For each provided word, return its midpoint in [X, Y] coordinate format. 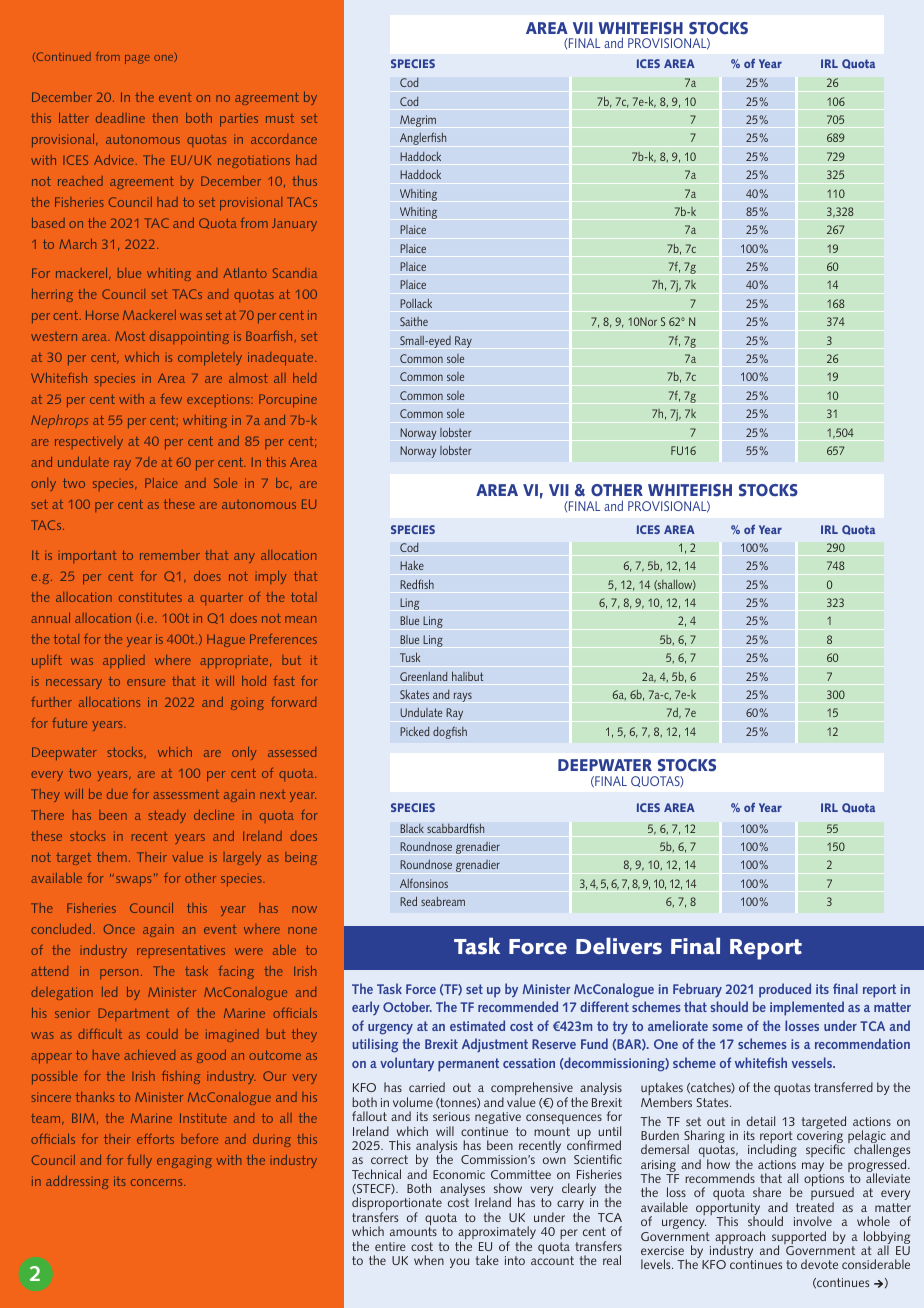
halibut [467, 676]
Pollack [416, 303]
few [171, 399]
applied [124, 661]
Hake [412, 565]
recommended [518, 1006]
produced [785, 990]
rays [463, 697]
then [165, 118]
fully [139, 1161]
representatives [181, 951]
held [304, 378]
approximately [497, 1234]
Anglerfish [423, 138]
